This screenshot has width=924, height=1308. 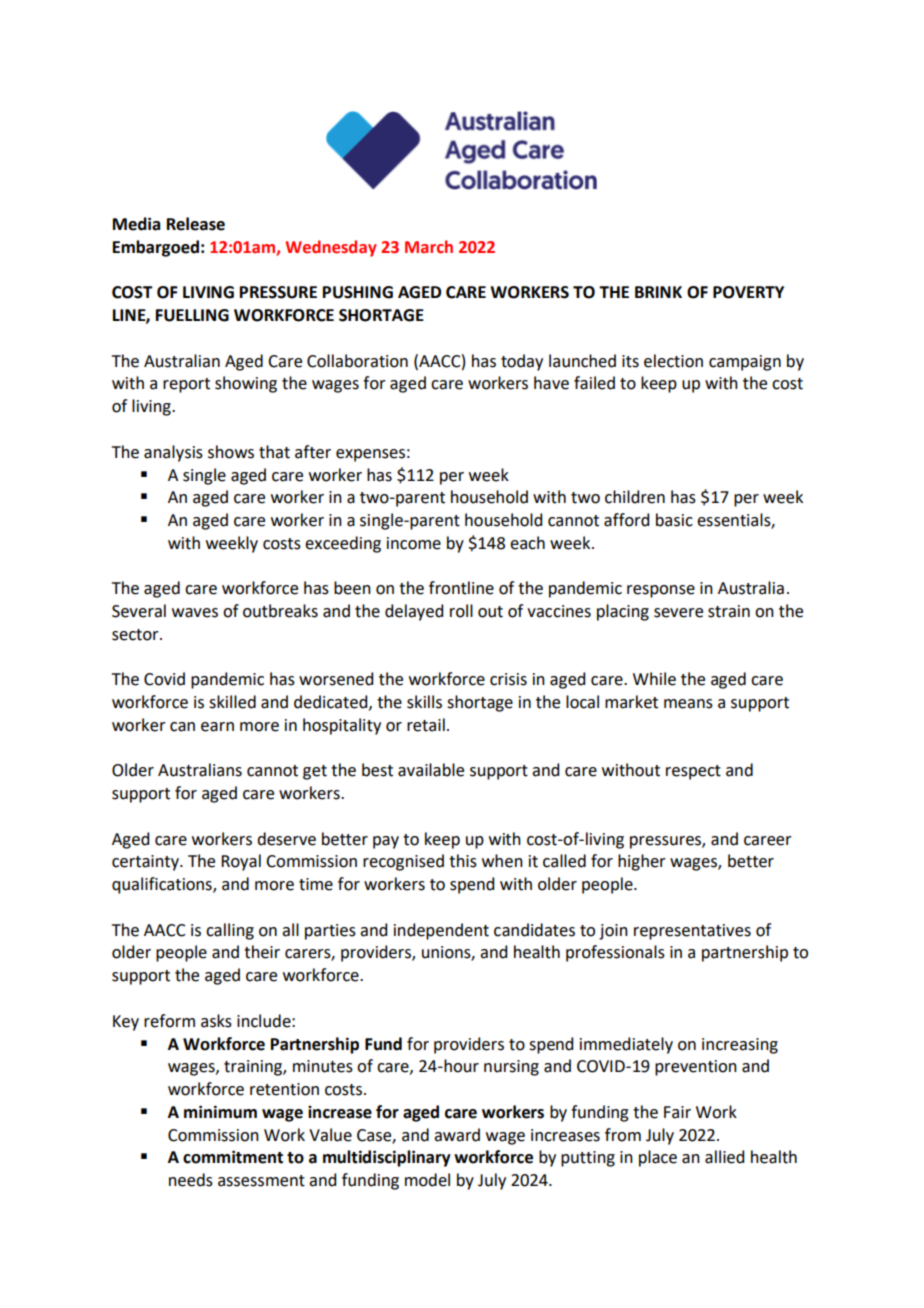 I want to click on Release, so click(x=196, y=224).
